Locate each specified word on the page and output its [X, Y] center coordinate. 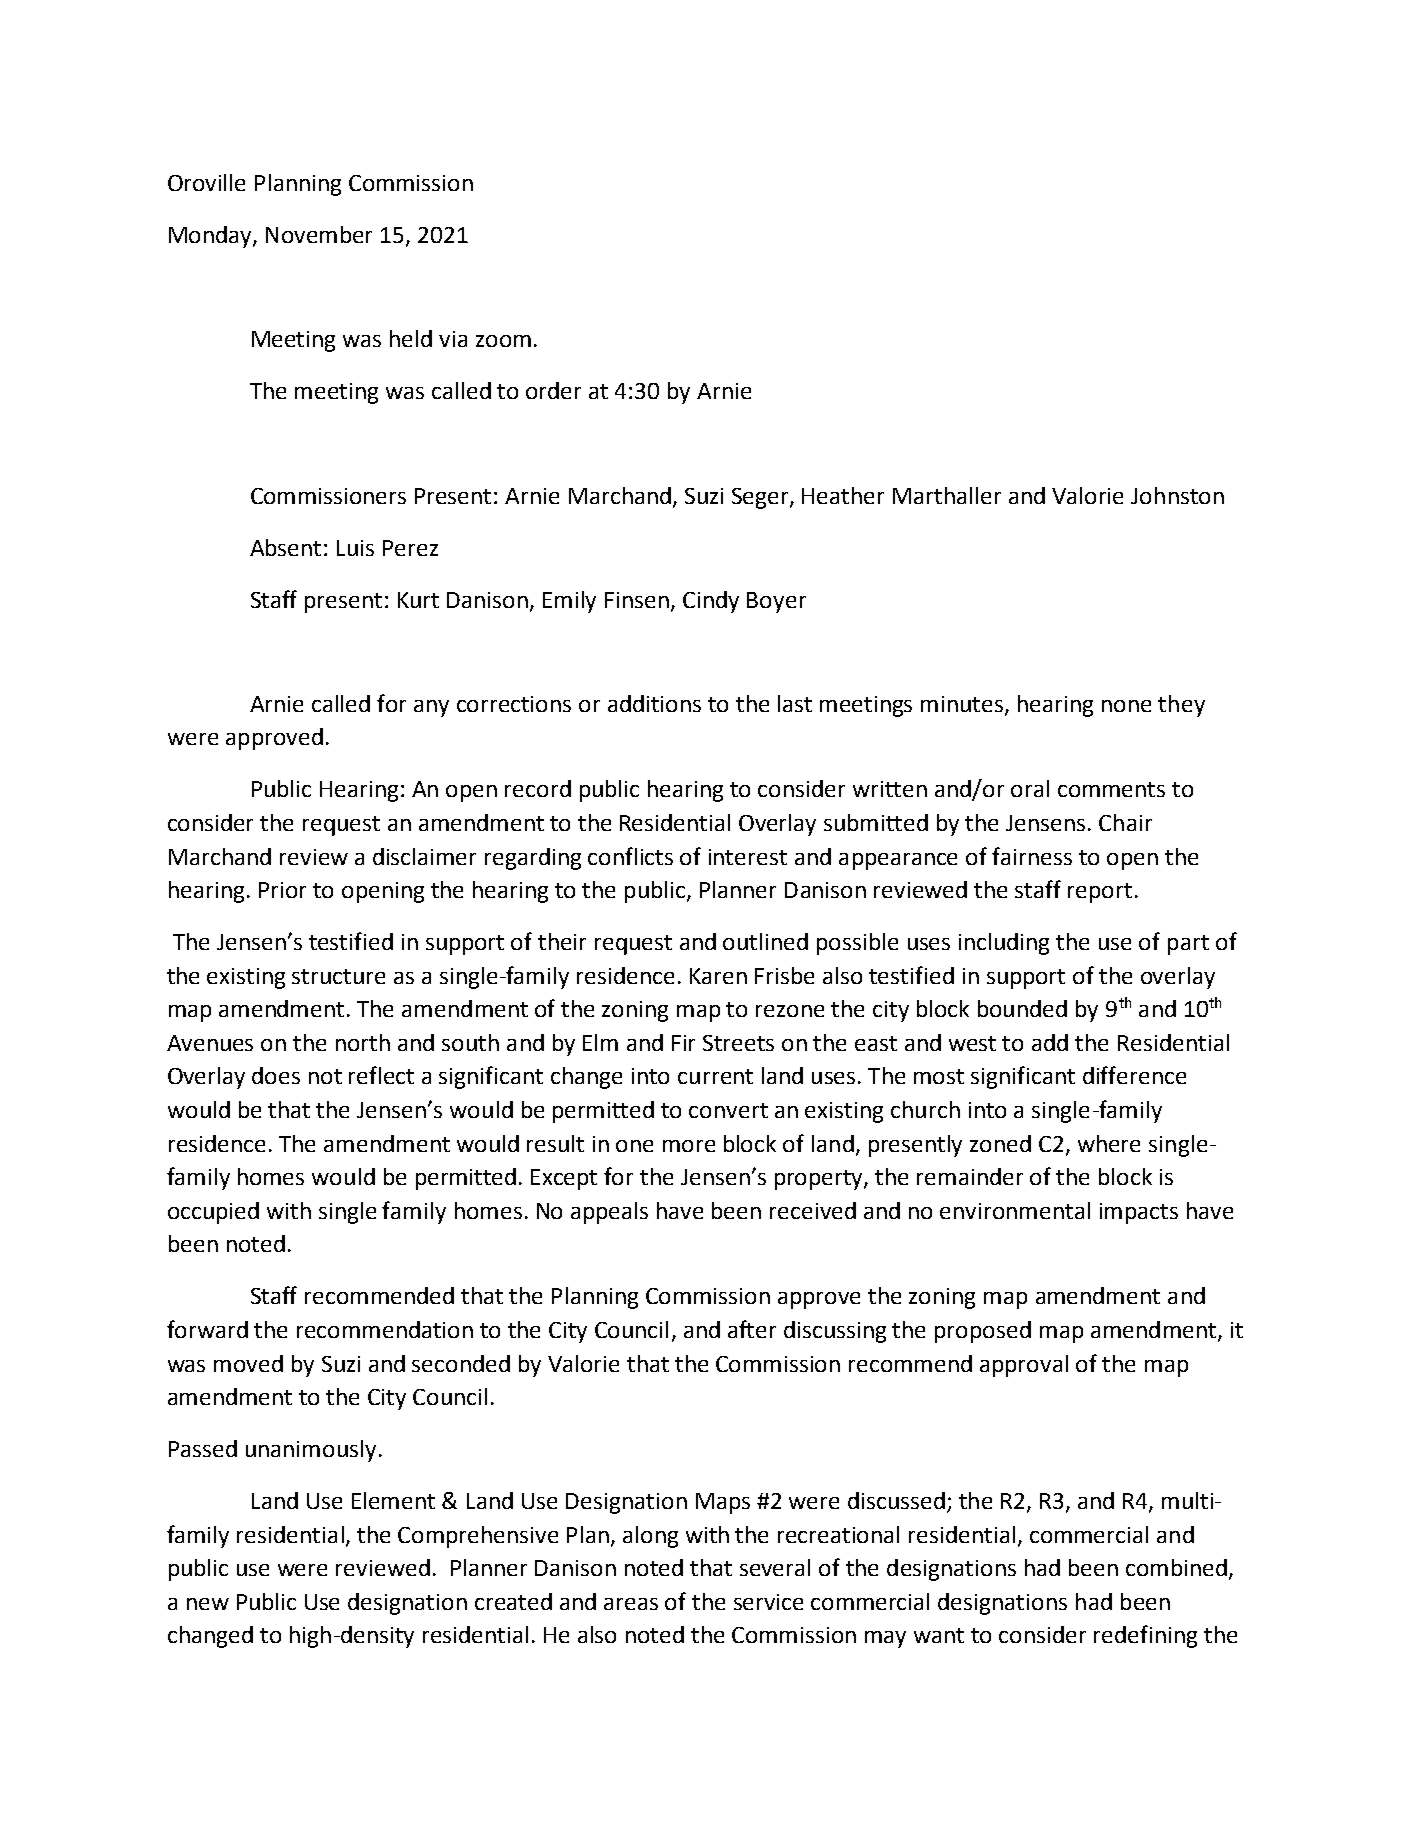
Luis [355, 548]
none [1126, 706]
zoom [503, 341]
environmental [1015, 1210]
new [208, 1604]
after [752, 1329]
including [1004, 944]
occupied [213, 1213]
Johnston [1177, 495]
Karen [718, 976]
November [319, 234]
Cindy [711, 602]
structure [338, 976]
